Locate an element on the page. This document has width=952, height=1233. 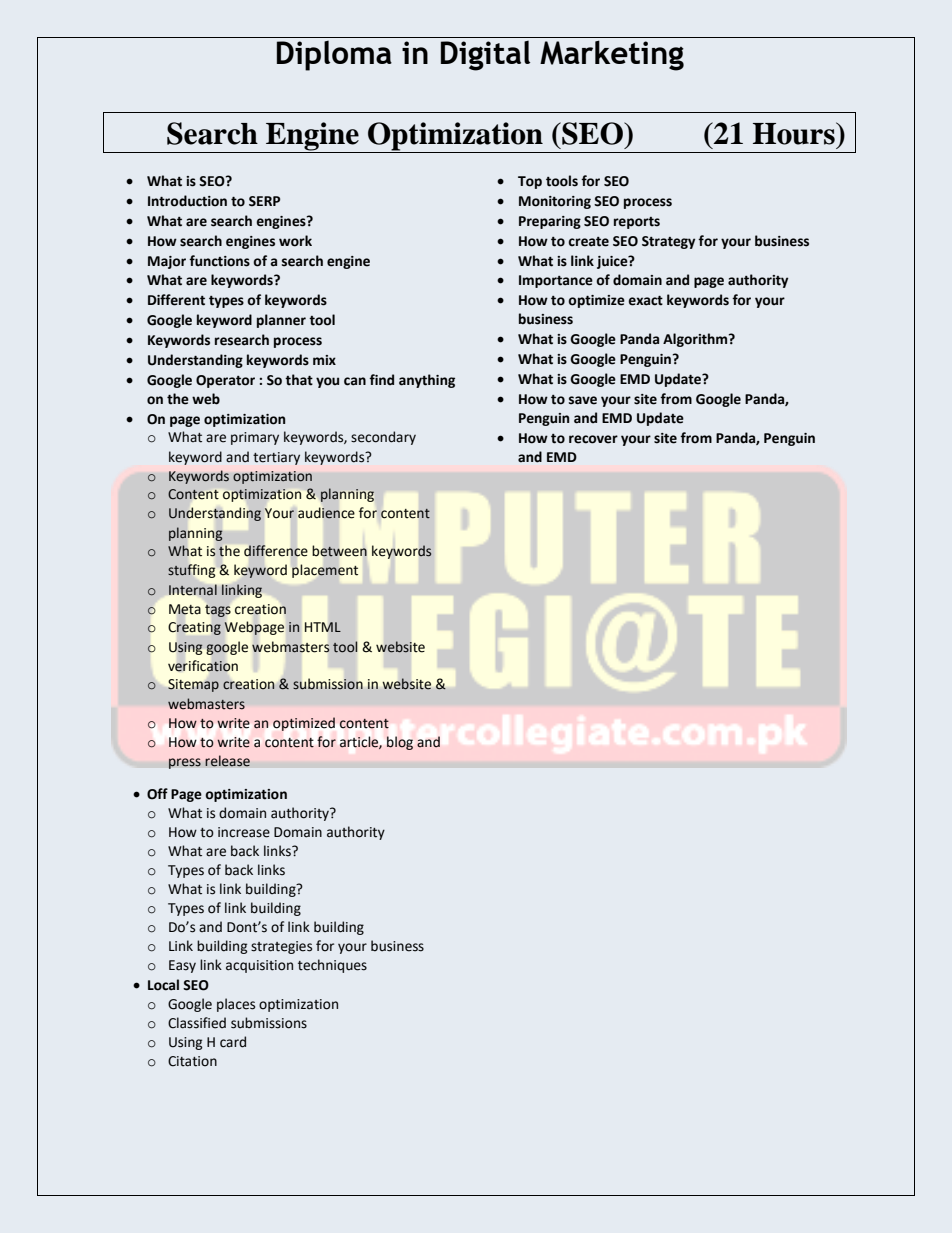
save is located at coordinates (583, 400).
